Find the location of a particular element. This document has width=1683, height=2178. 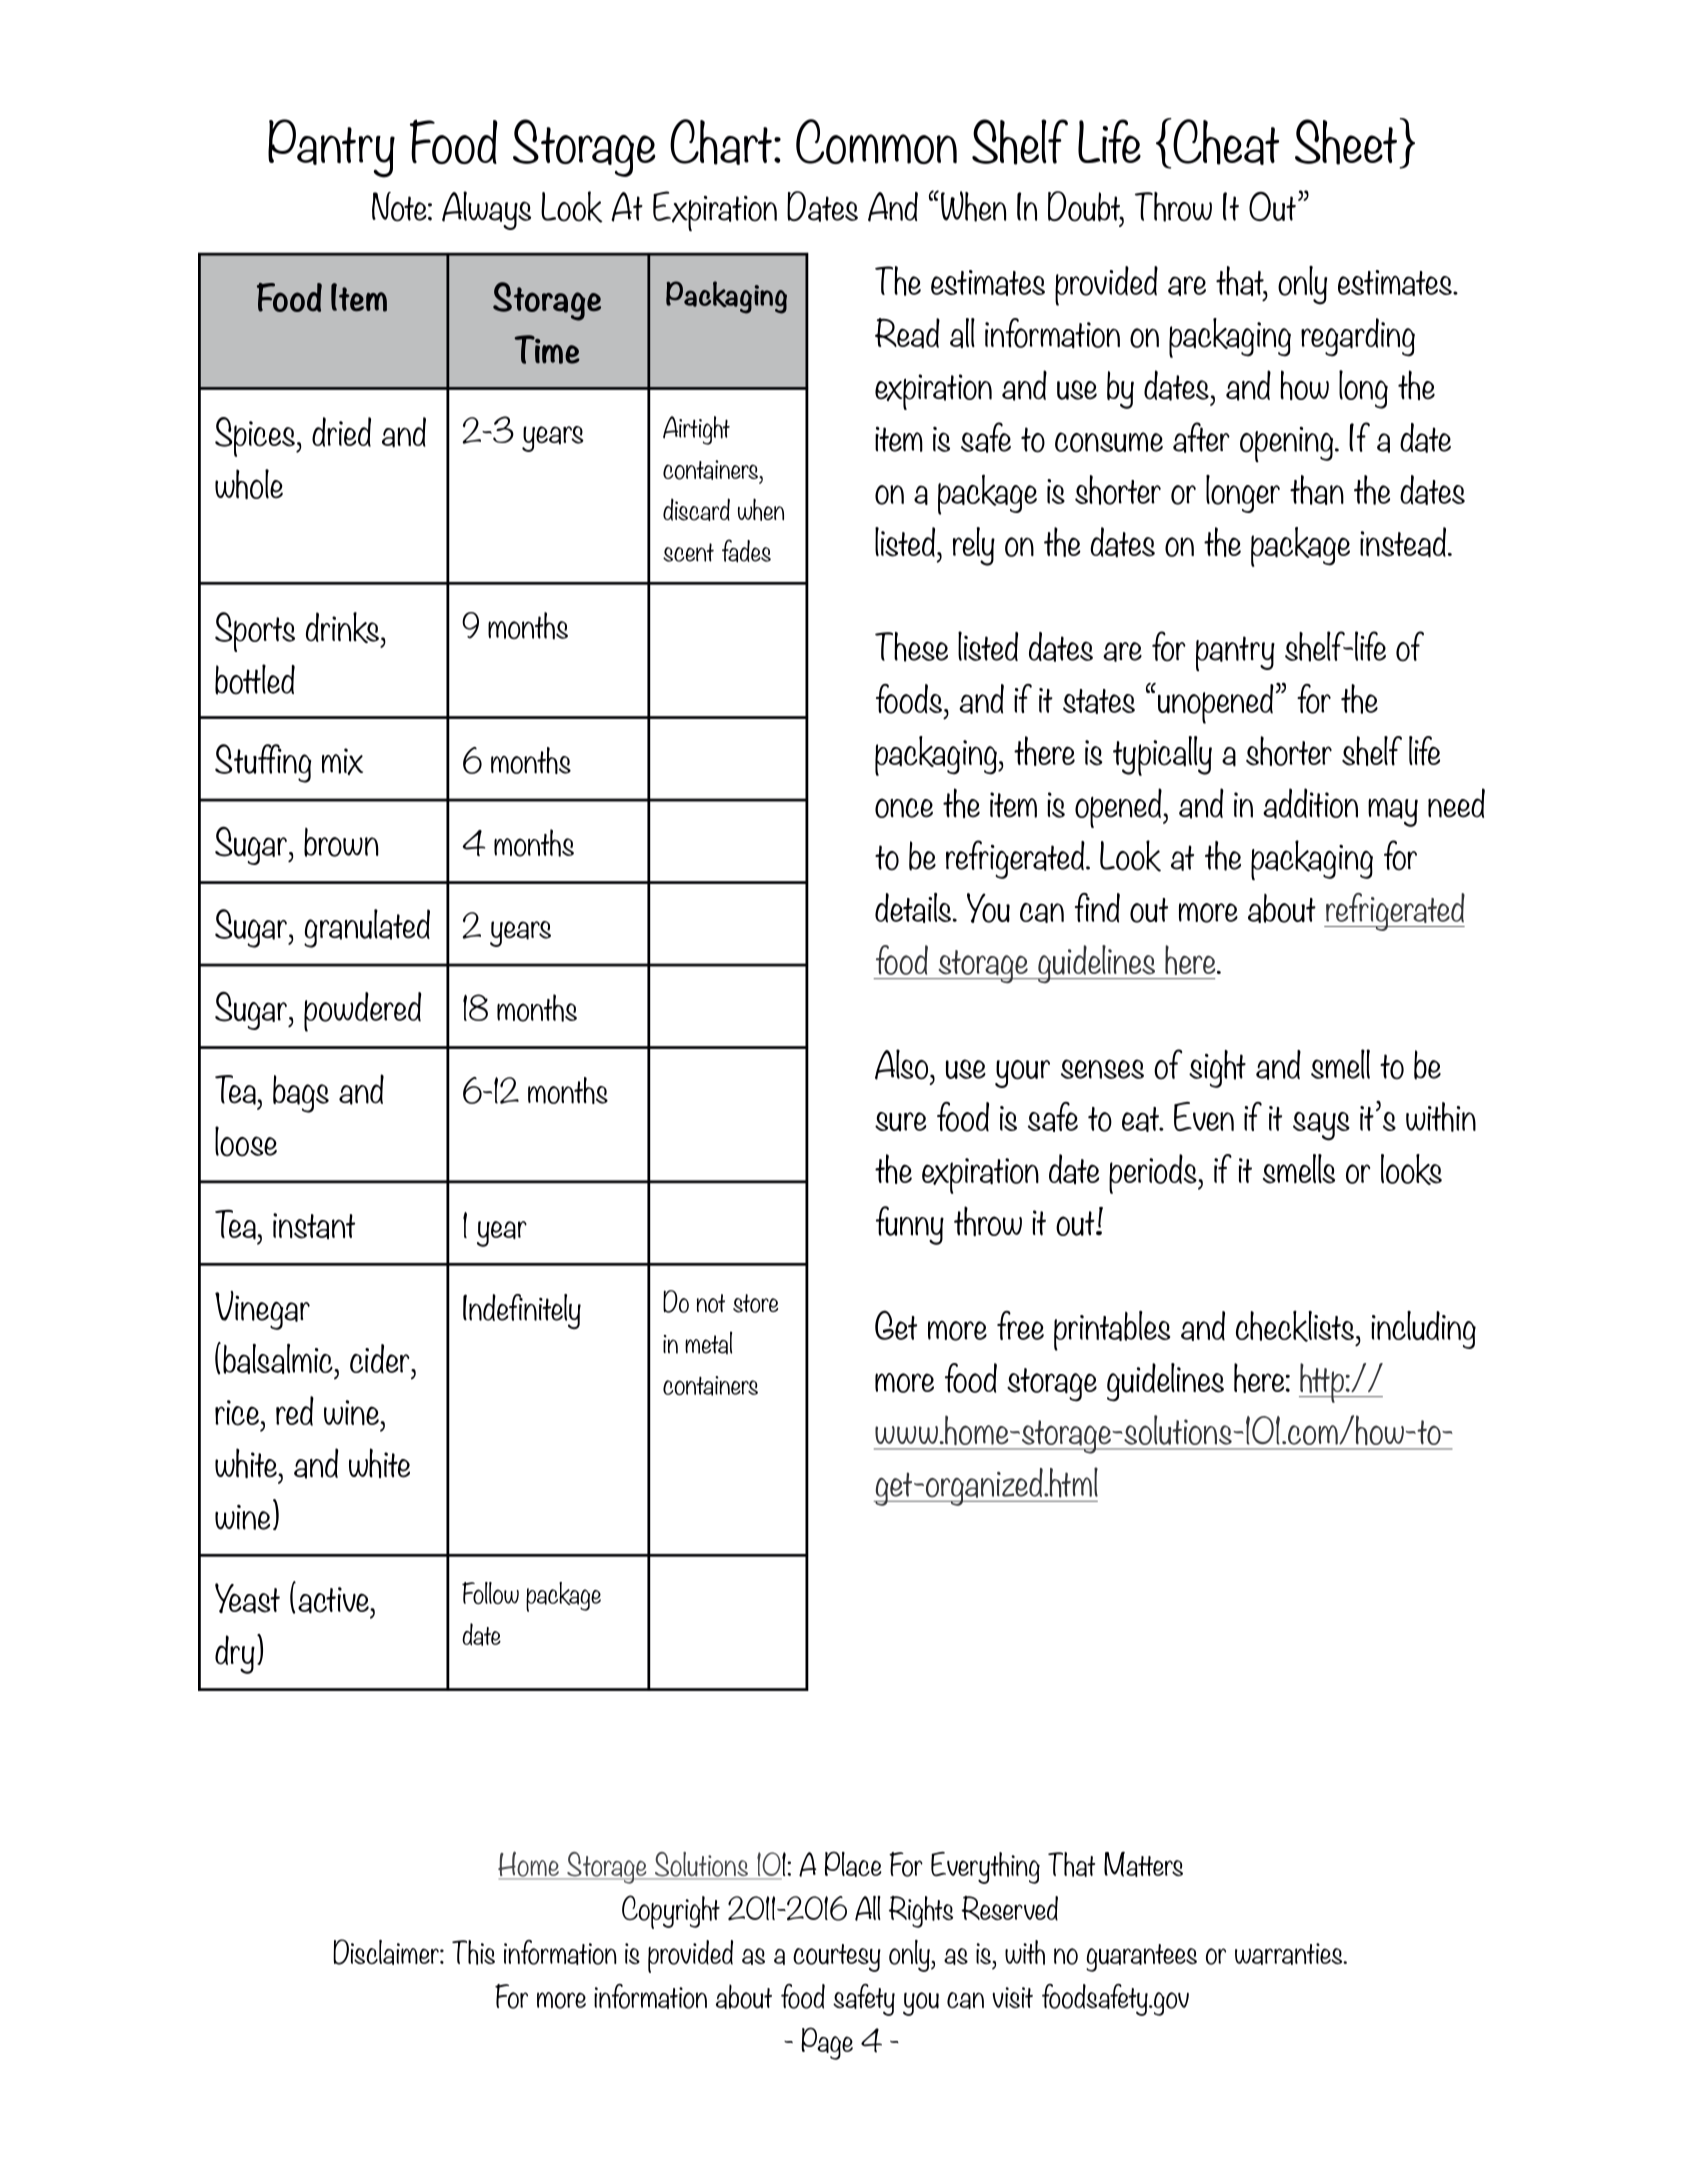

drinks is located at coordinates (342, 627).
